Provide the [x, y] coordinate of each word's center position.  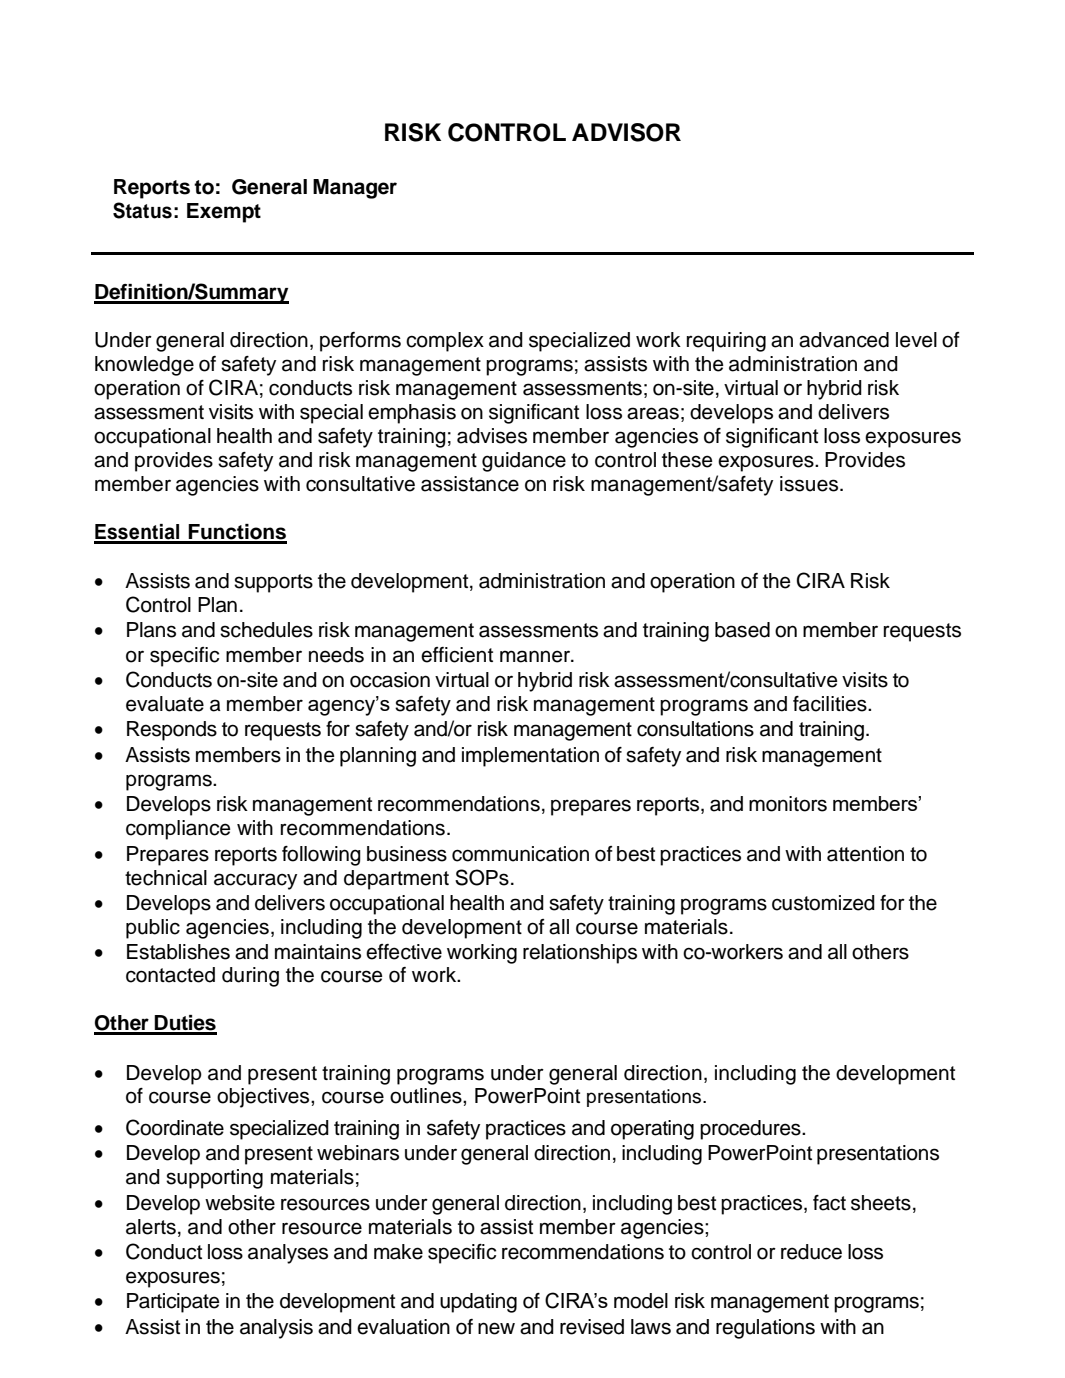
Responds [172, 731]
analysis [276, 1329]
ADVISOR [626, 132]
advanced [844, 340]
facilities [831, 704]
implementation [530, 757]
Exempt [224, 213]
